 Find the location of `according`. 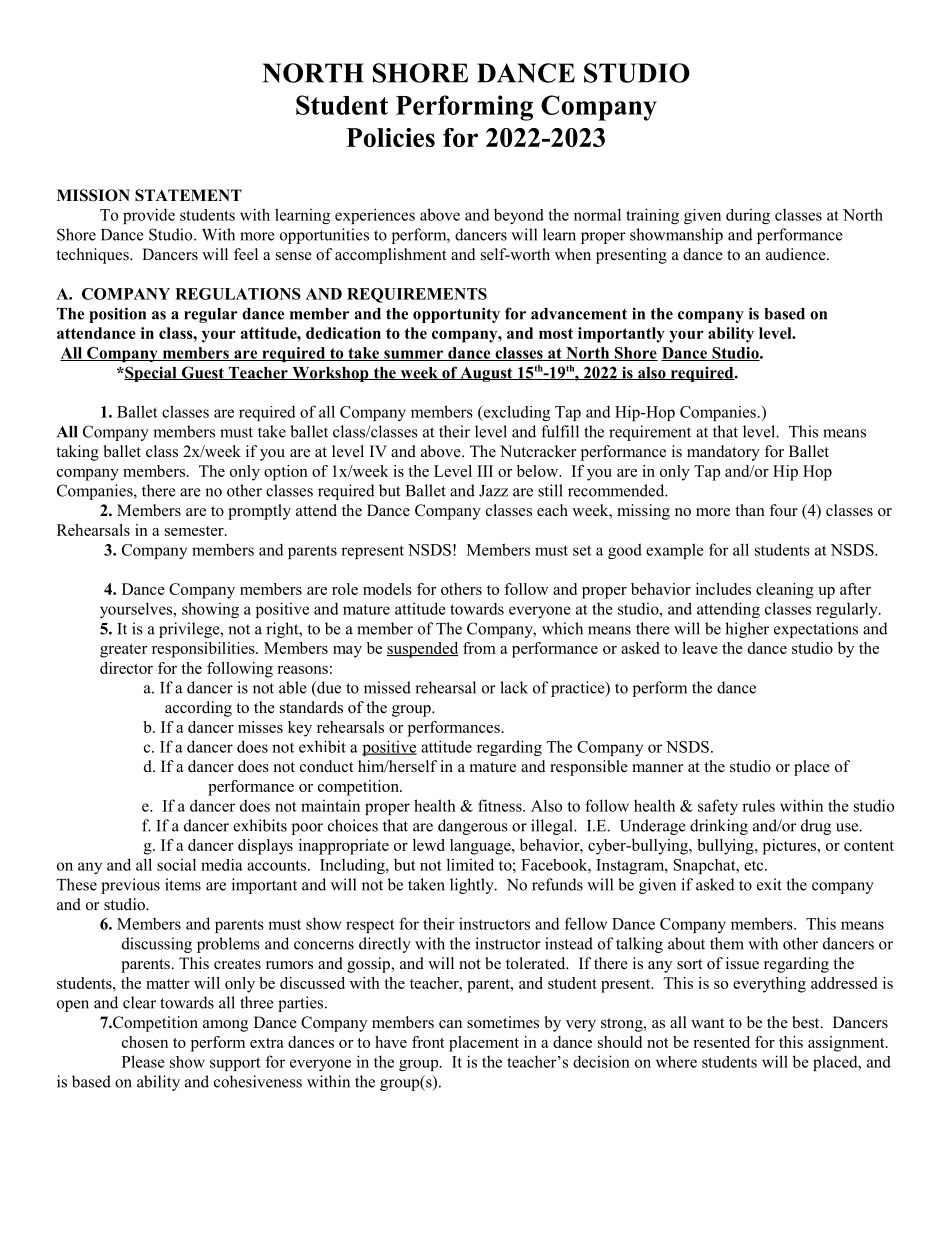

according is located at coordinates (198, 709).
